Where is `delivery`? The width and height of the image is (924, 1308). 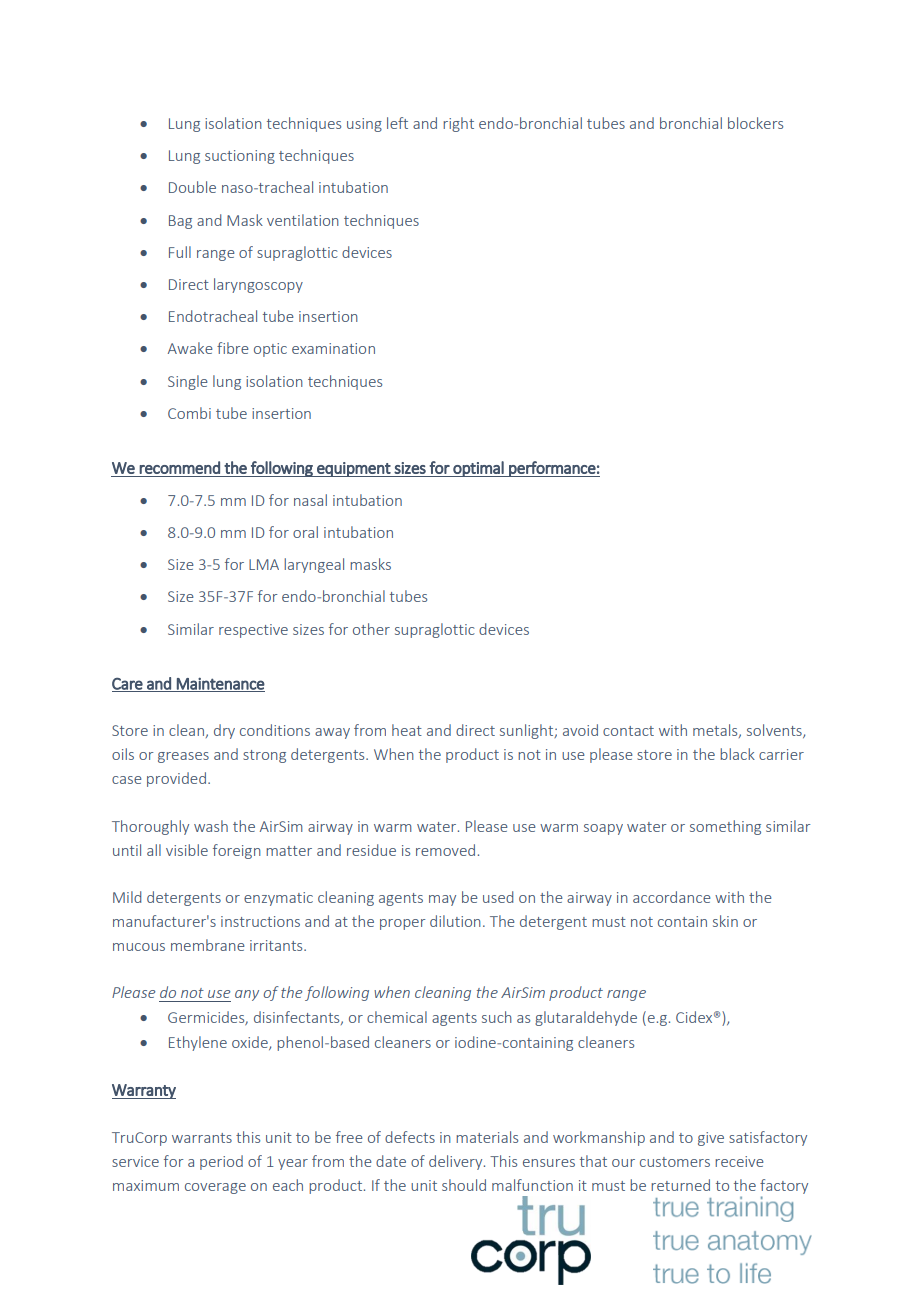 delivery is located at coordinates (457, 1162).
